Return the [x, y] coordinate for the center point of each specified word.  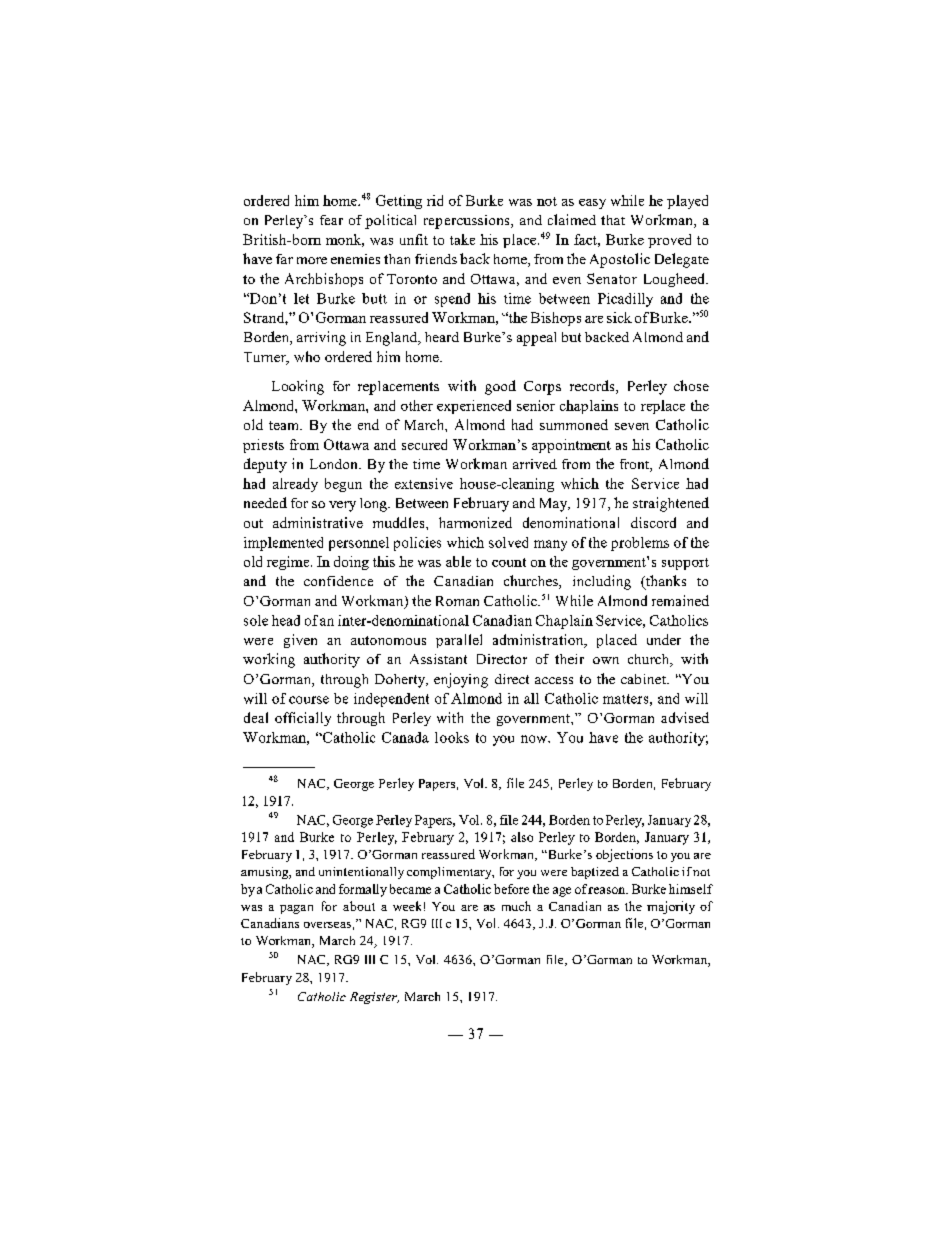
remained [680, 600]
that [613, 220]
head [286, 620]
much [516, 906]
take [462, 239]
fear [331, 220]
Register [374, 998]
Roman [457, 601]
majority [671, 907]
